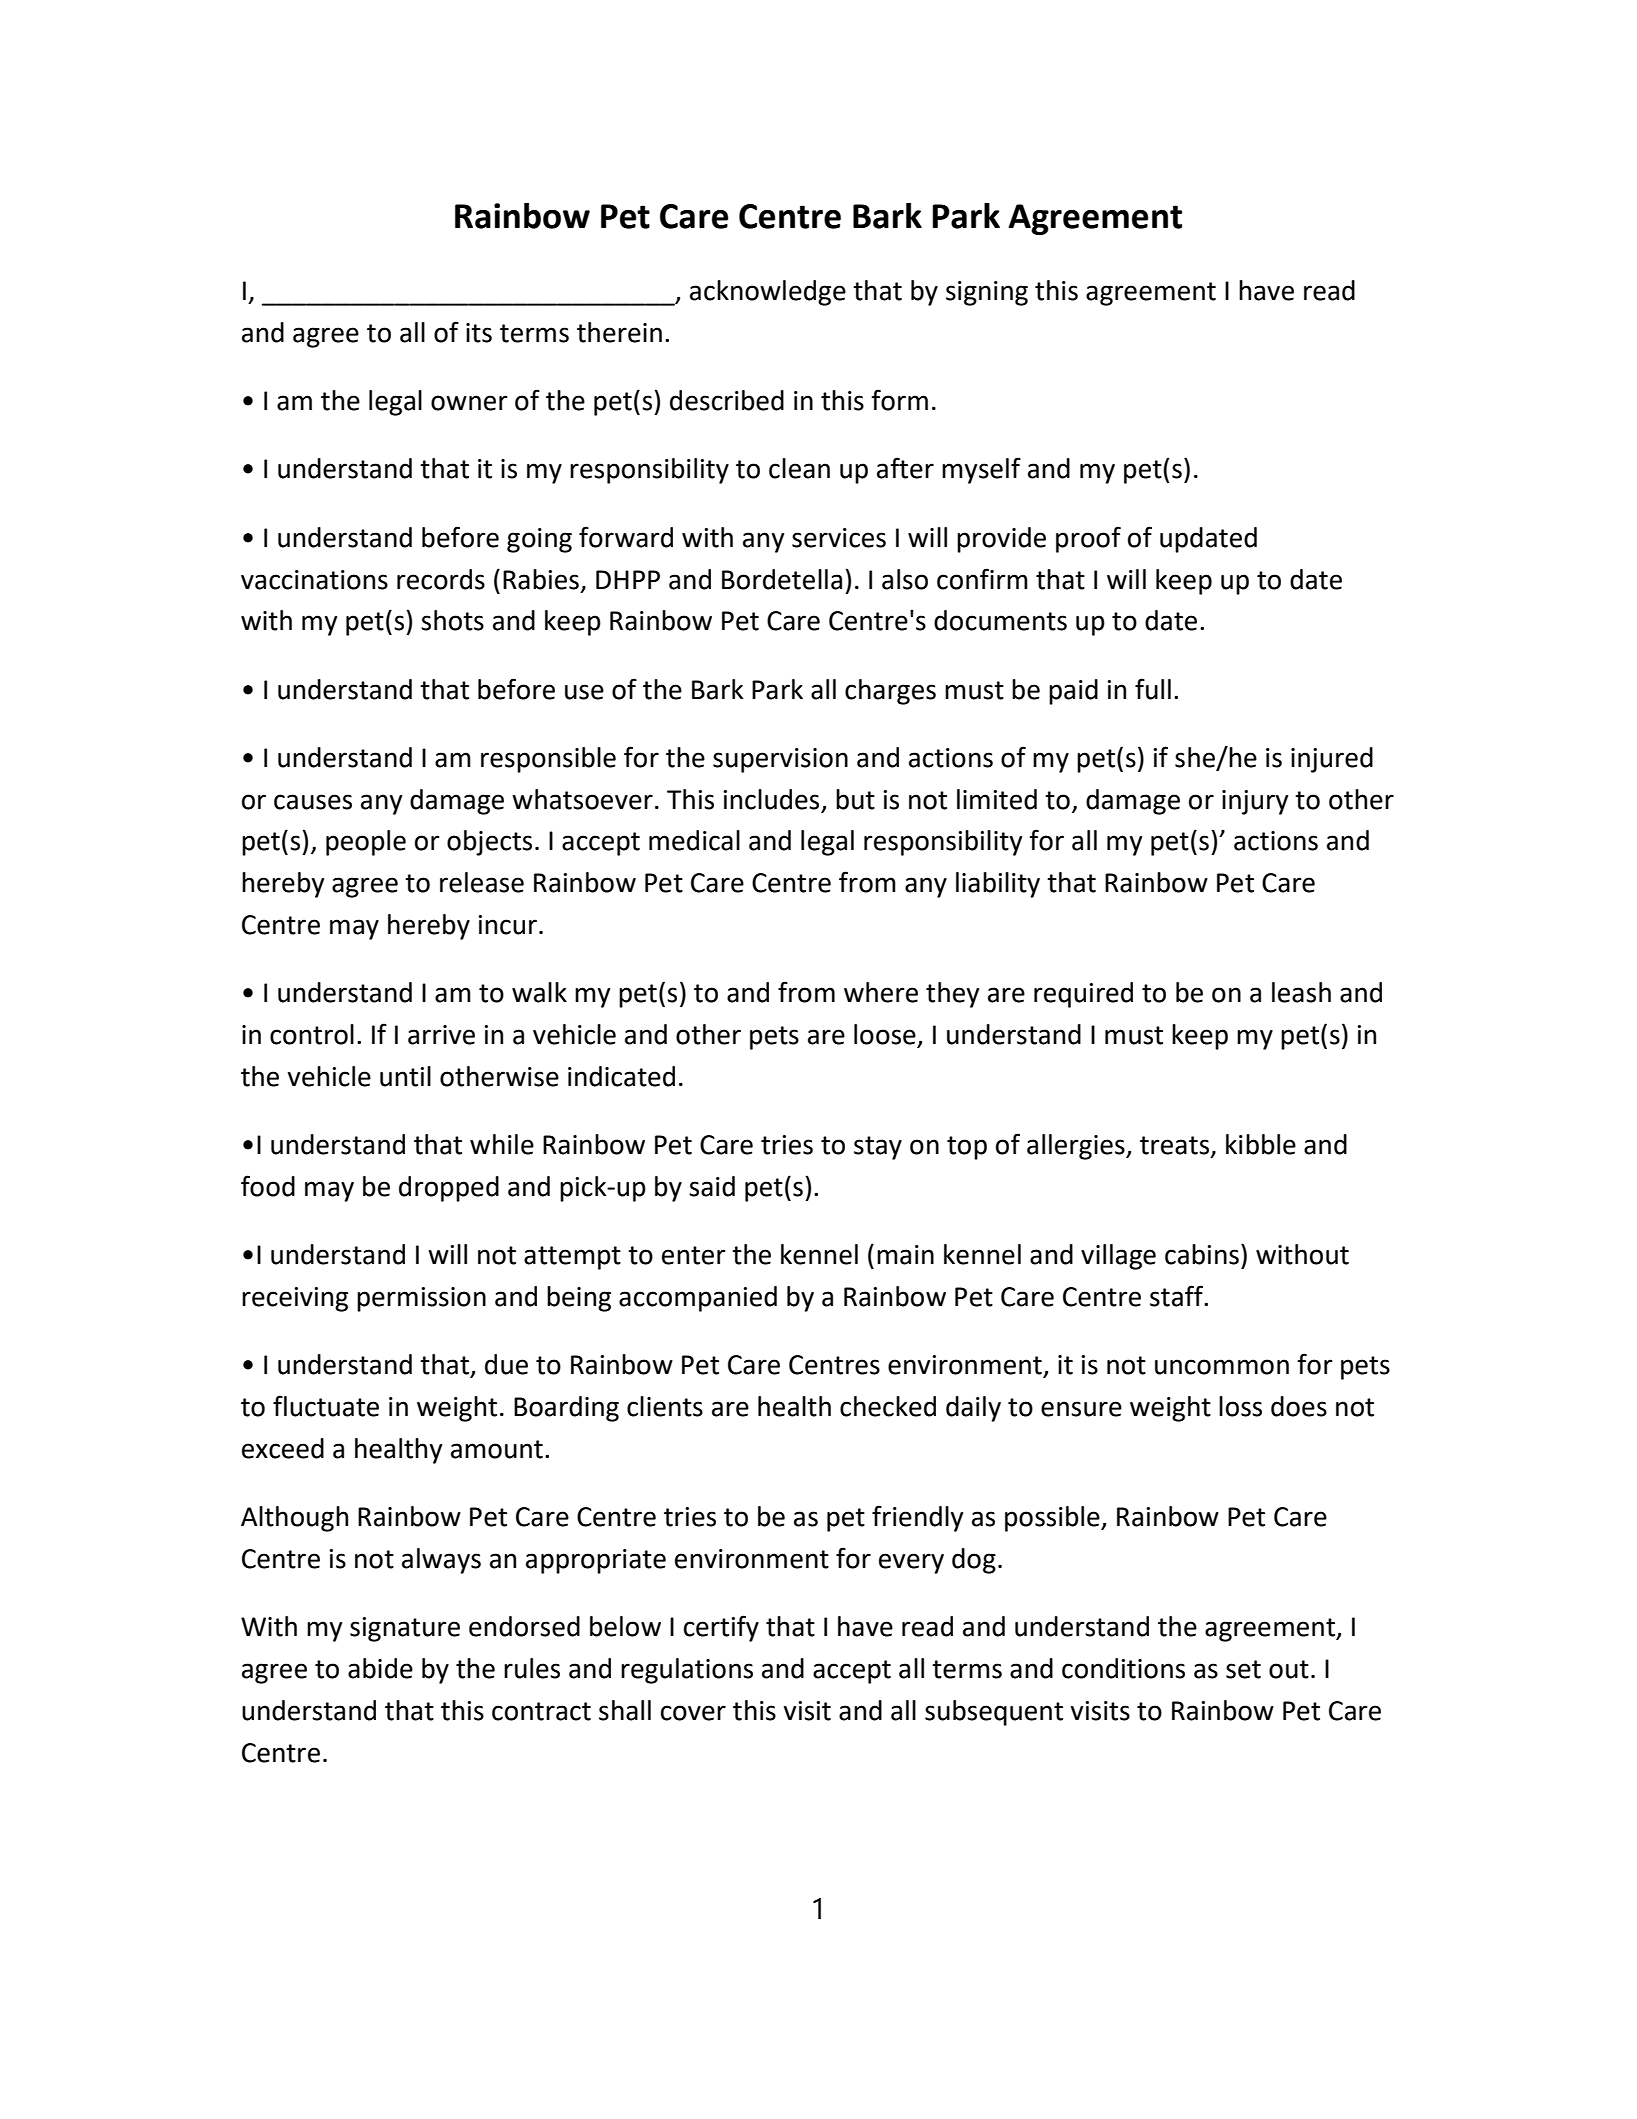 This document has width=1637, height=2119. Describe the element at coordinates (380, 1668) in the document. I see `abide` at that location.
